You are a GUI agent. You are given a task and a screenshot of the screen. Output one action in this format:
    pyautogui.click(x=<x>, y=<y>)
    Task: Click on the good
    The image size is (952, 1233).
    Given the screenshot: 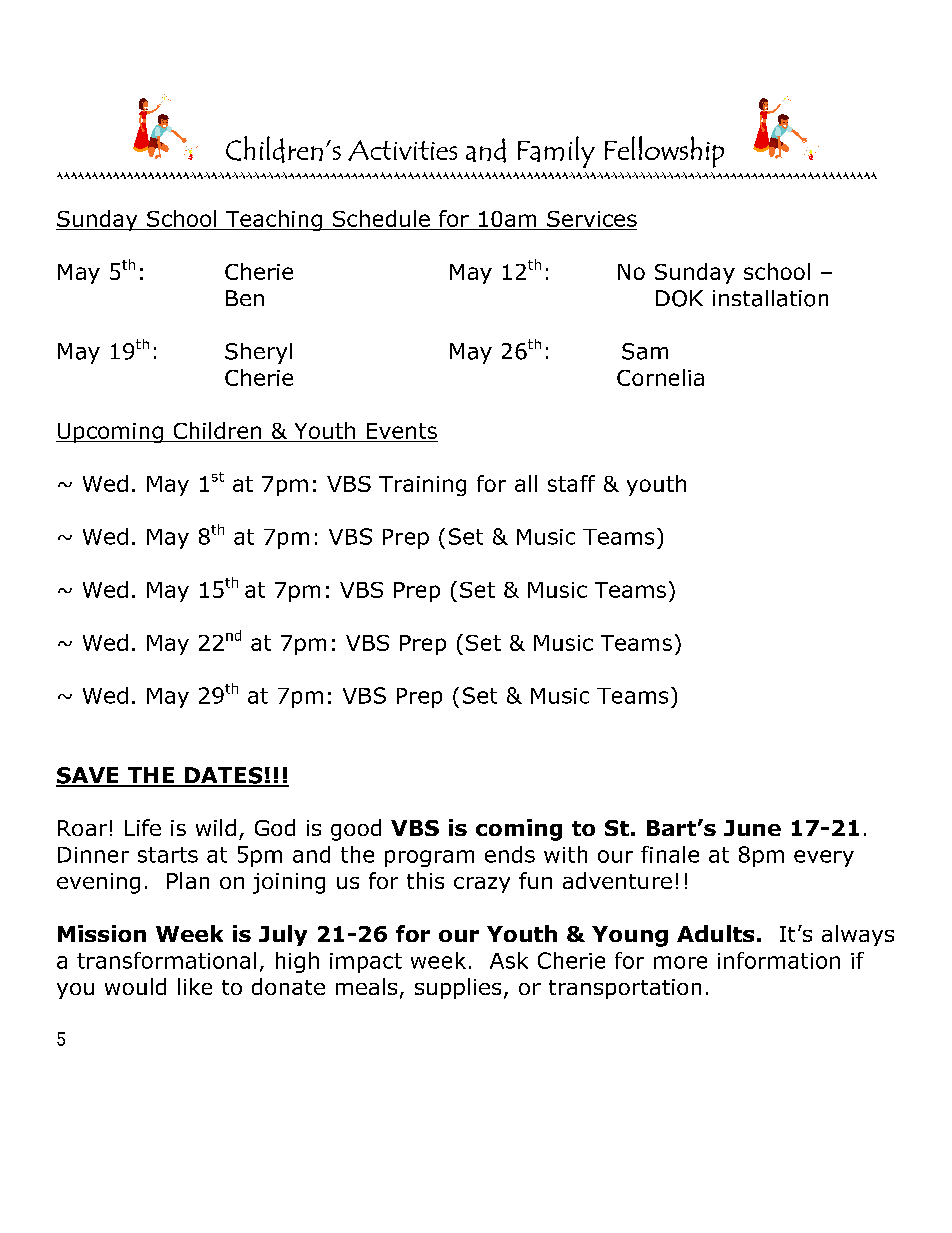 What is the action you would take?
    pyautogui.click(x=356, y=830)
